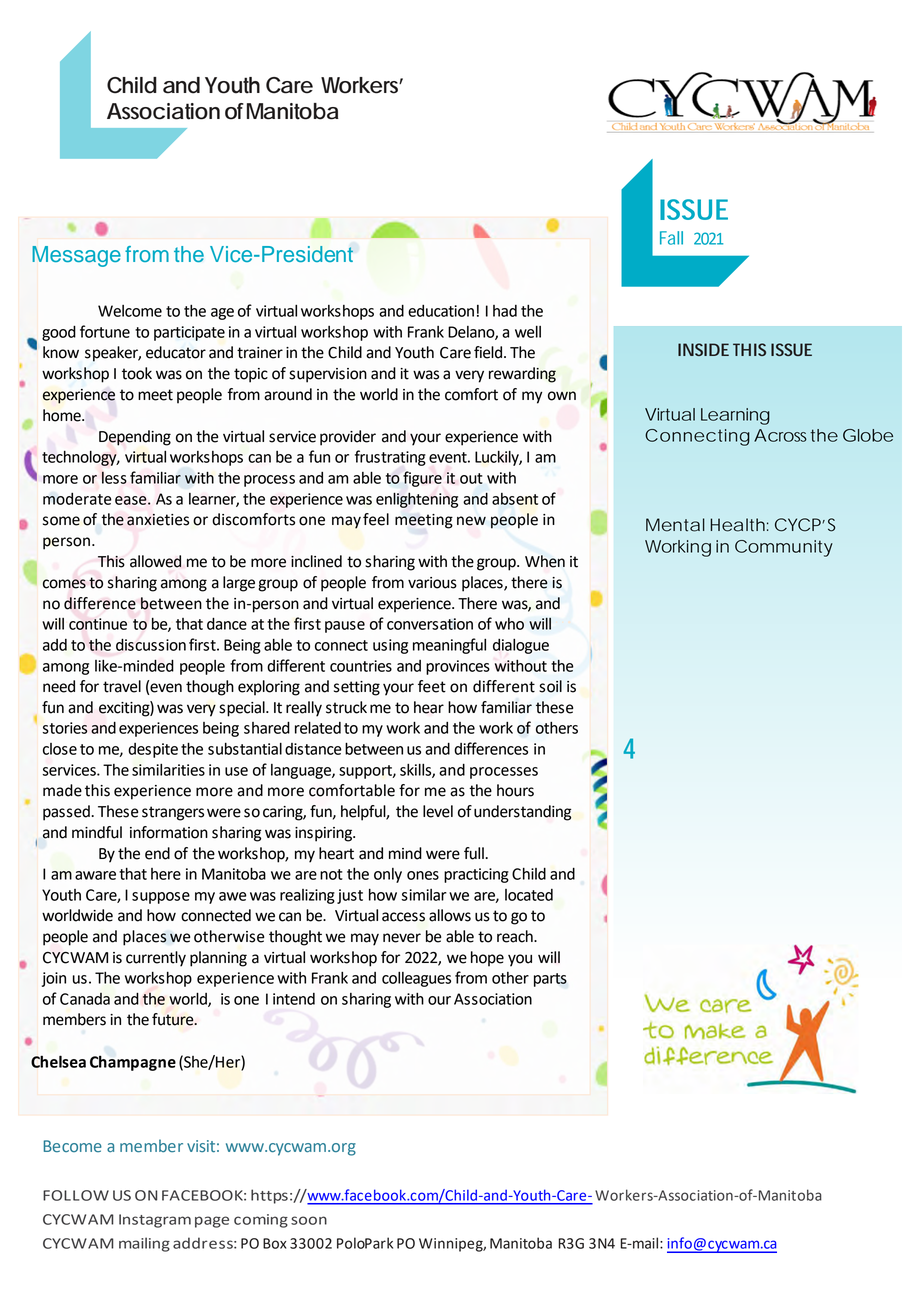  I want to click on despite, so click(153, 750).
